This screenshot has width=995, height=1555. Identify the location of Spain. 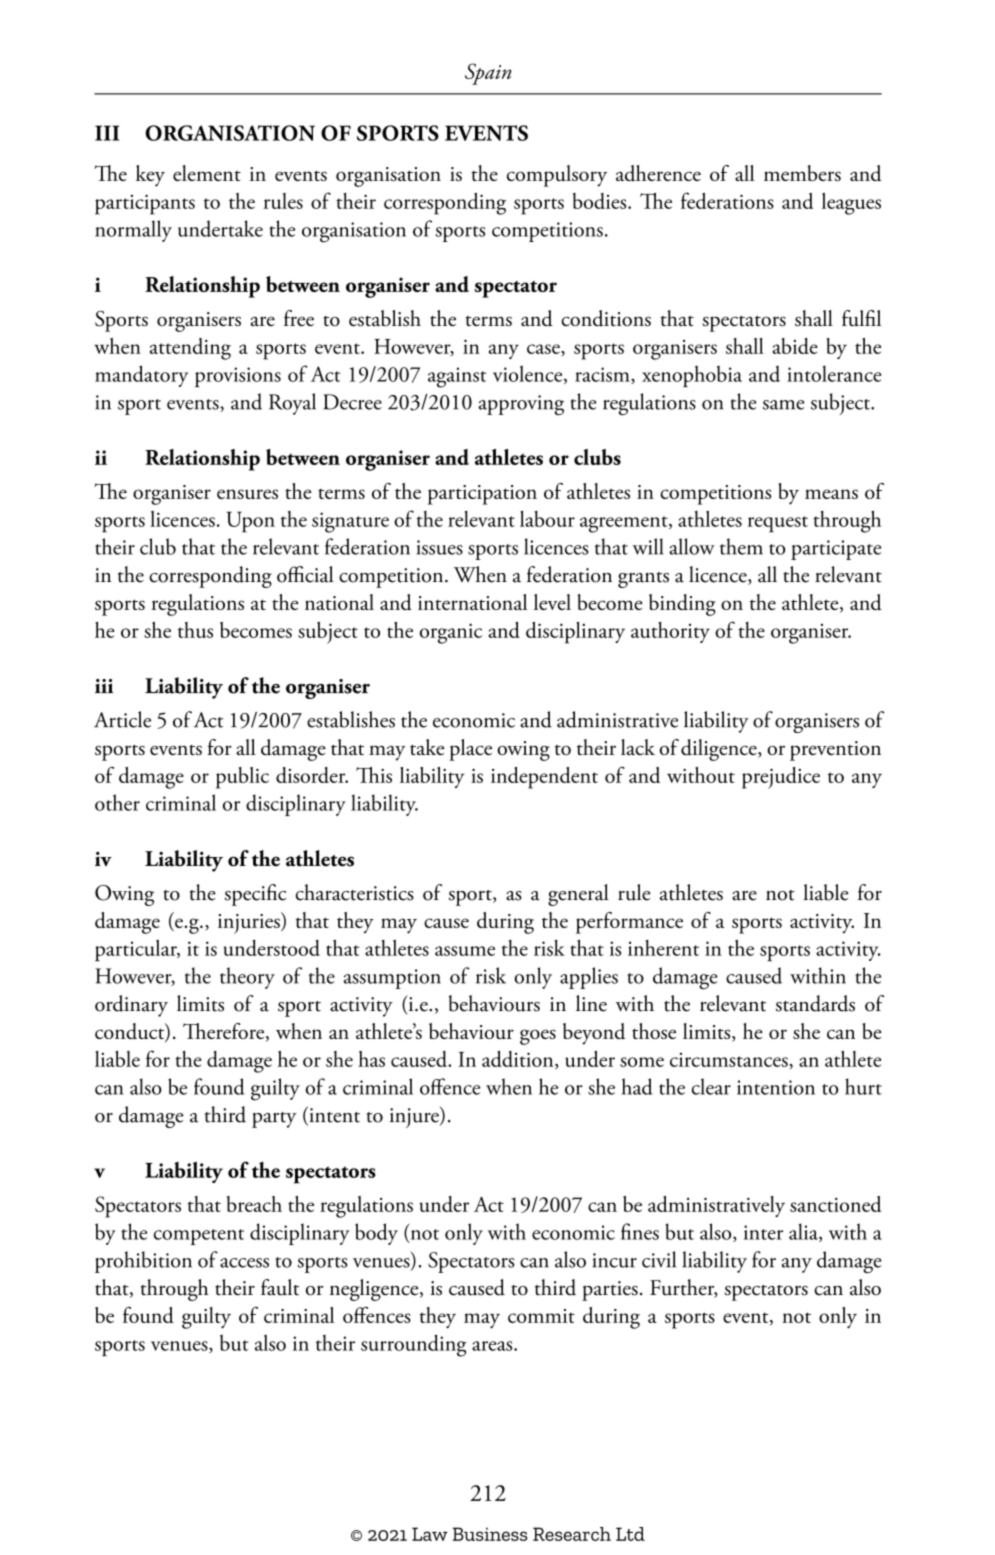
(488, 74).
